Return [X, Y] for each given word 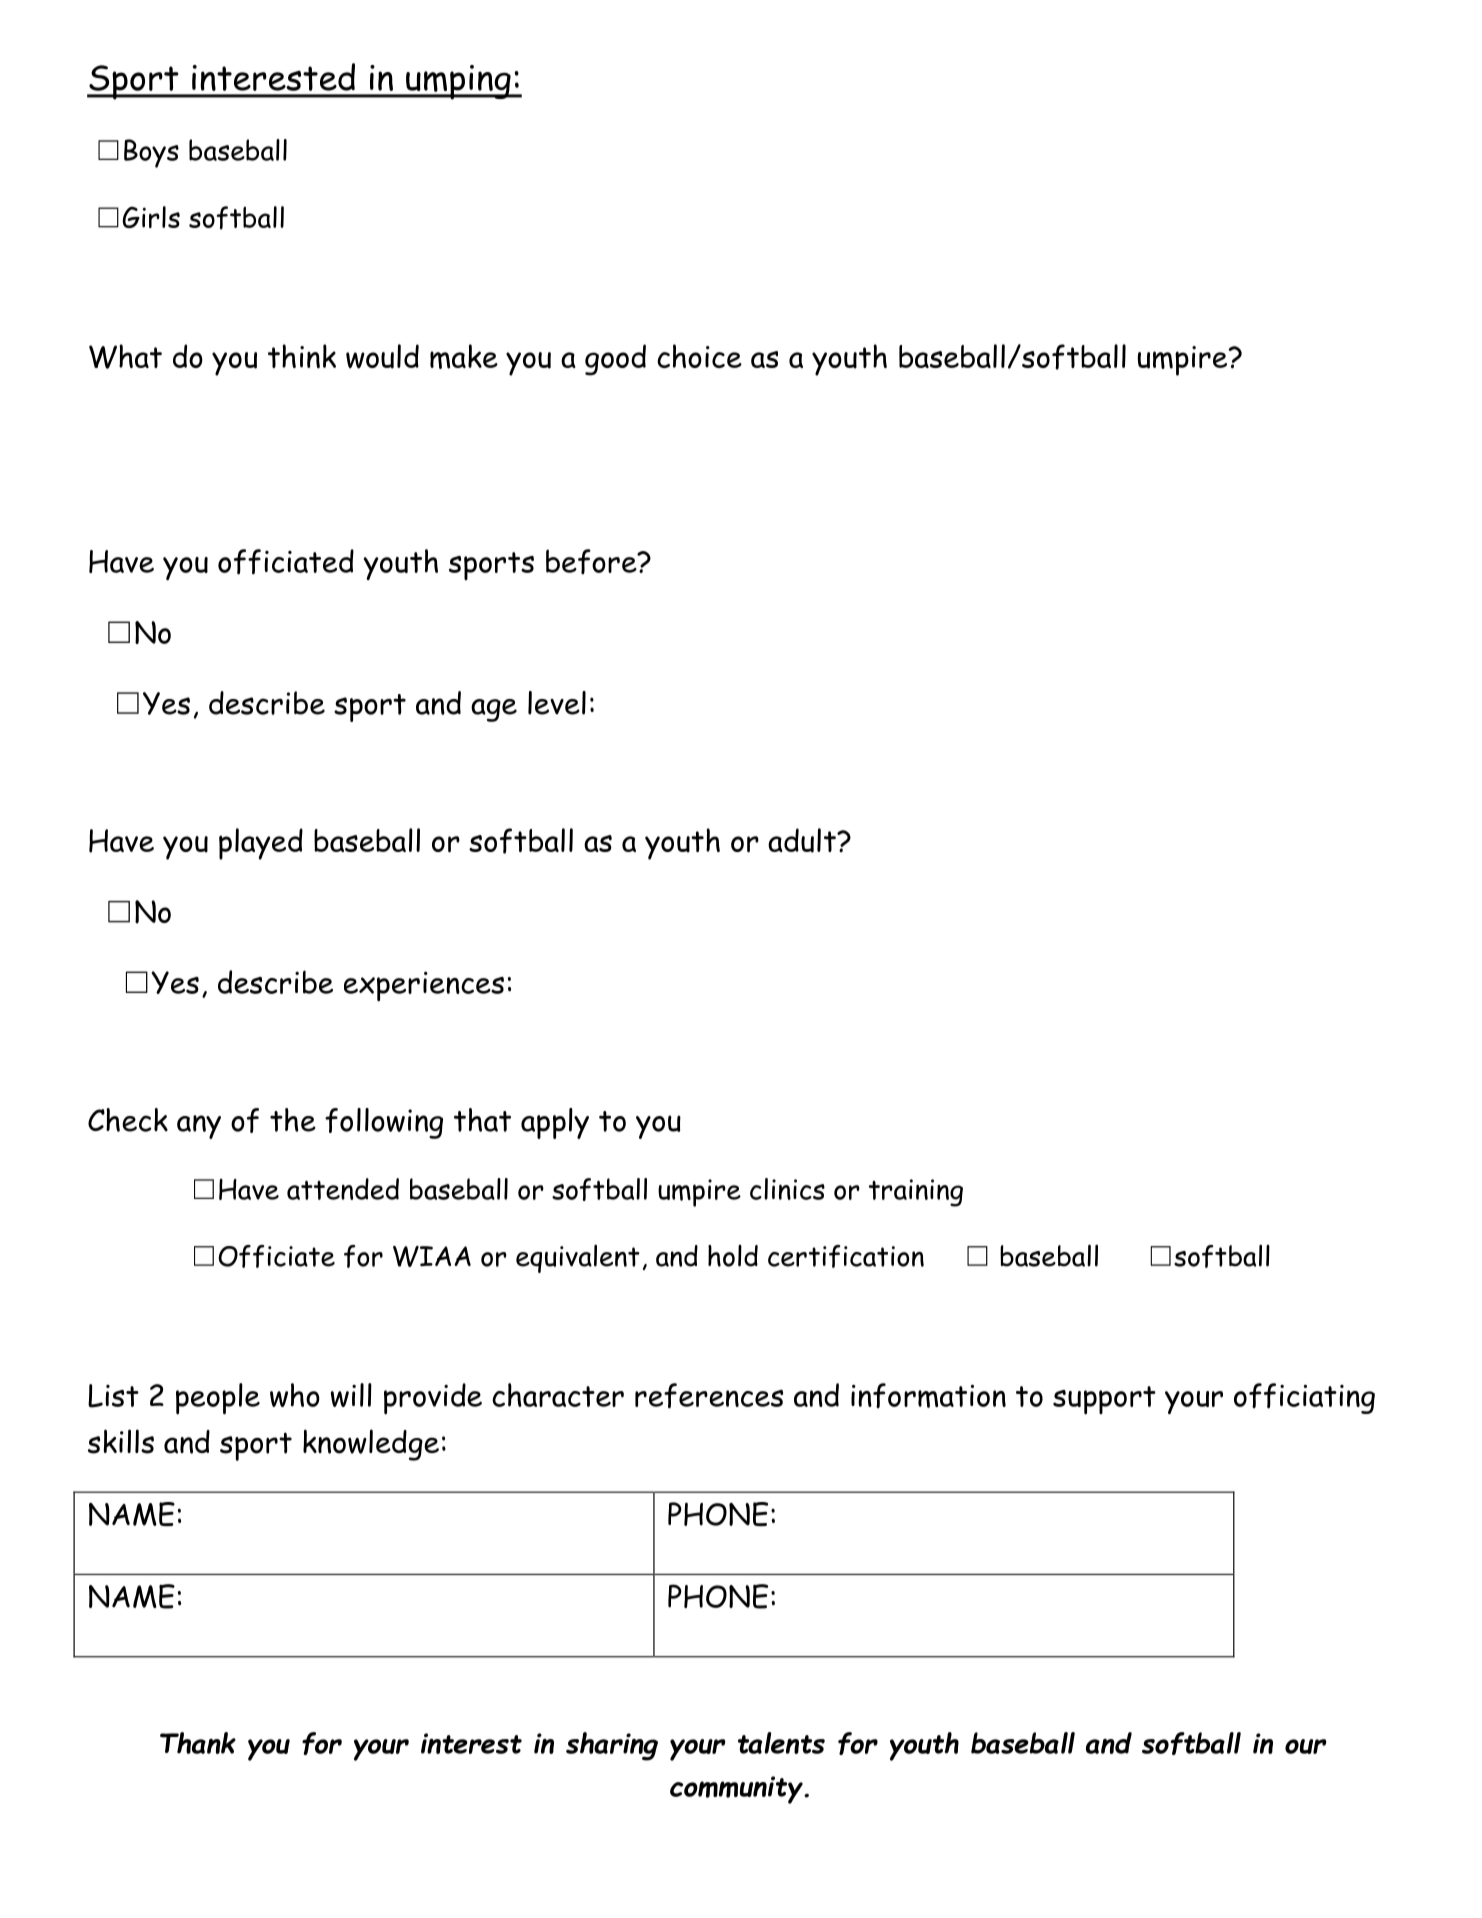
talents [781, 1743]
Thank [198, 1743]
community [737, 1790]
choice [699, 356]
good [615, 360]
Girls [151, 217]
